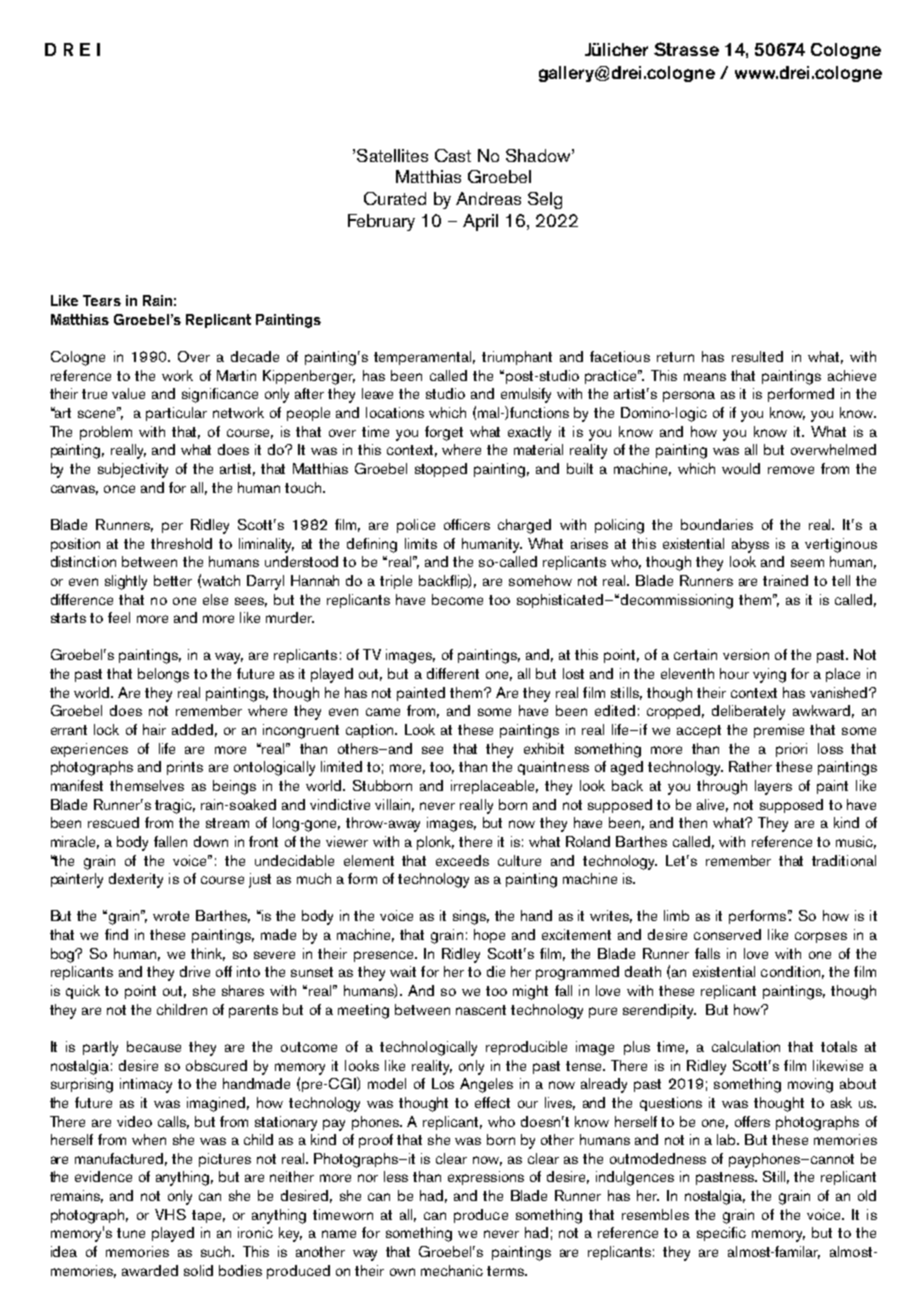 Image resolution: width=924 pixels, height=1308 pixels. I want to click on Tears, so click(102, 300).
